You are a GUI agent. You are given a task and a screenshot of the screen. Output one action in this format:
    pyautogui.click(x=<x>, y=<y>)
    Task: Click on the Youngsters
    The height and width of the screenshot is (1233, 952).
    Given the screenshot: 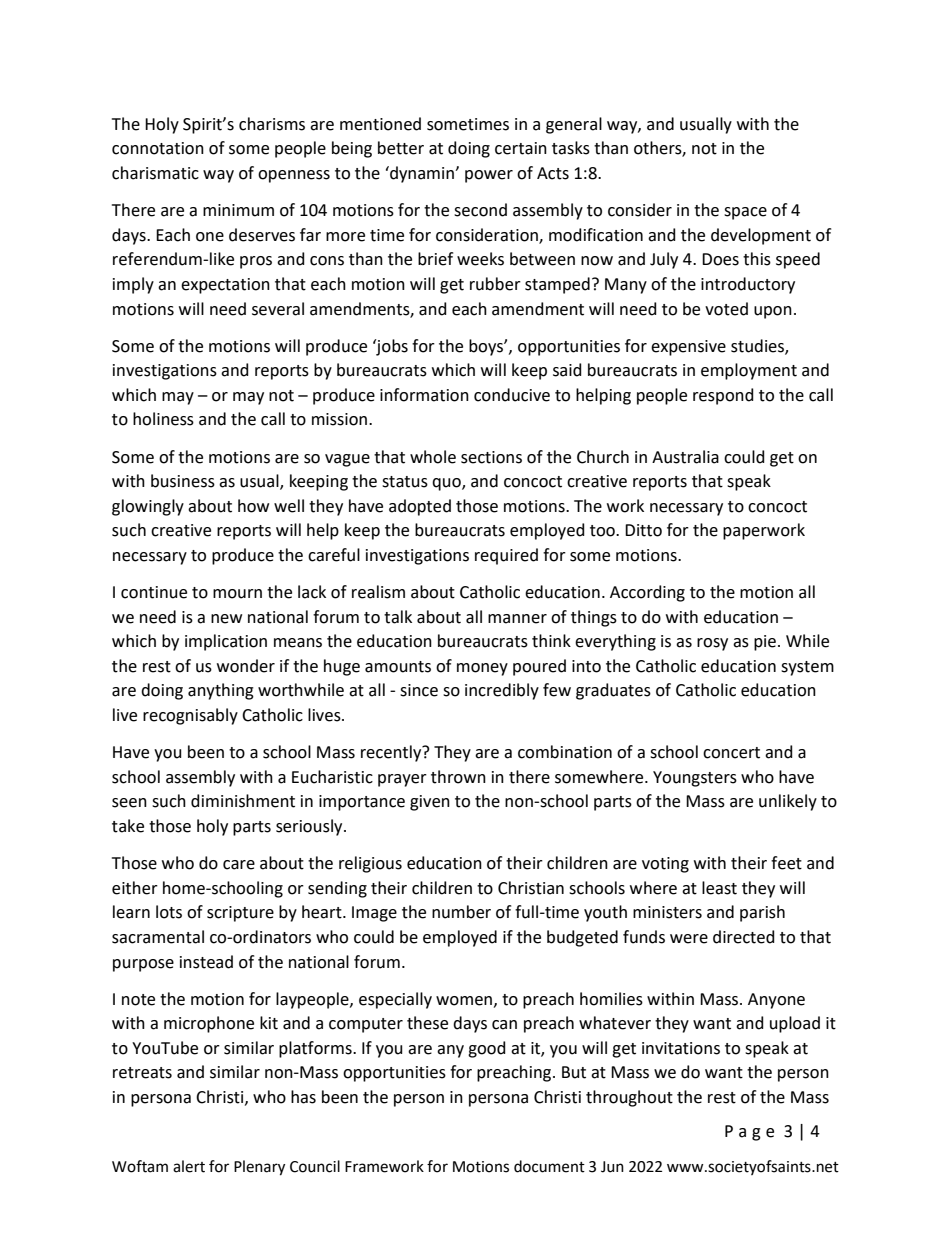 What is the action you would take?
    pyautogui.click(x=695, y=779)
